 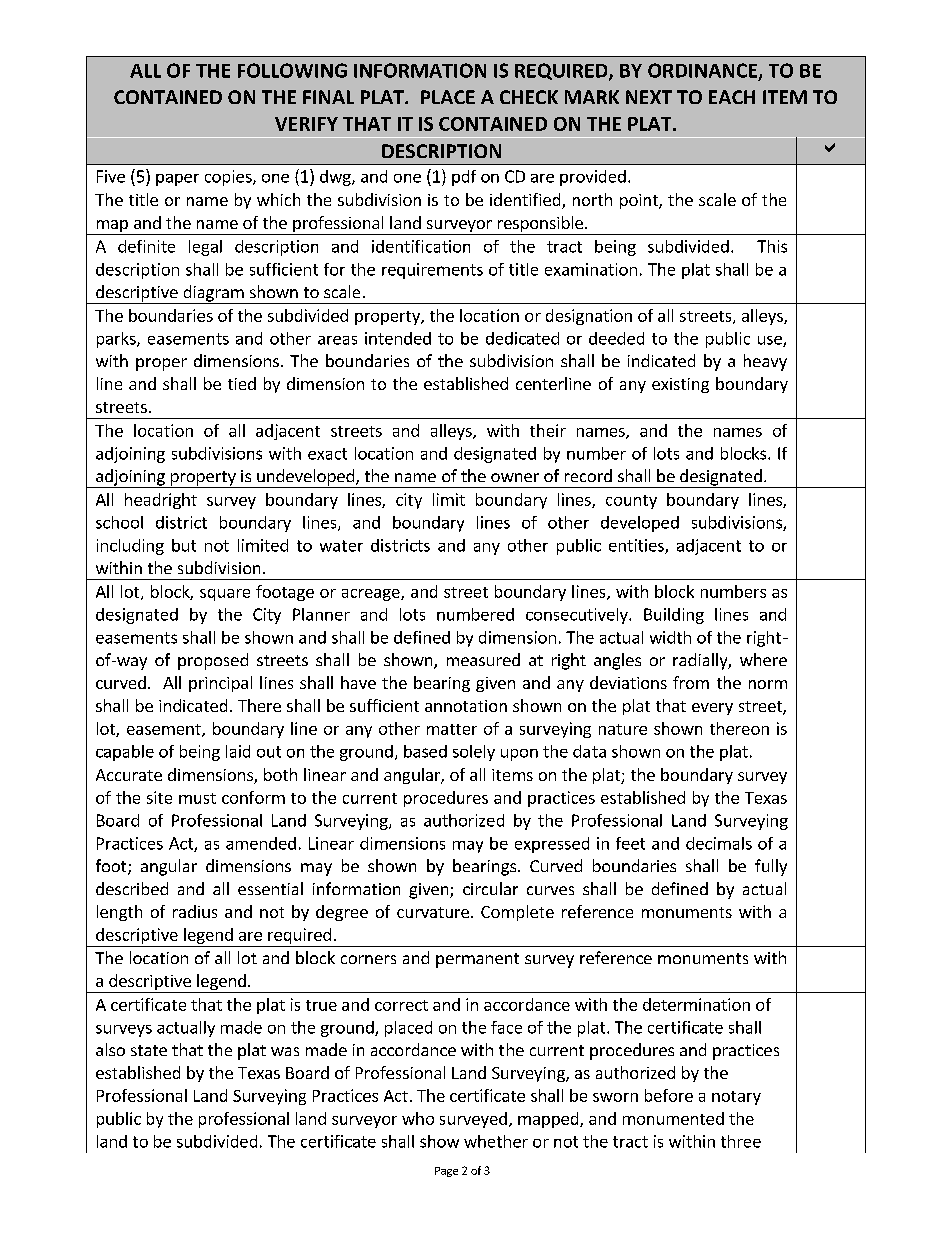 I want to click on paper, so click(x=177, y=180).
